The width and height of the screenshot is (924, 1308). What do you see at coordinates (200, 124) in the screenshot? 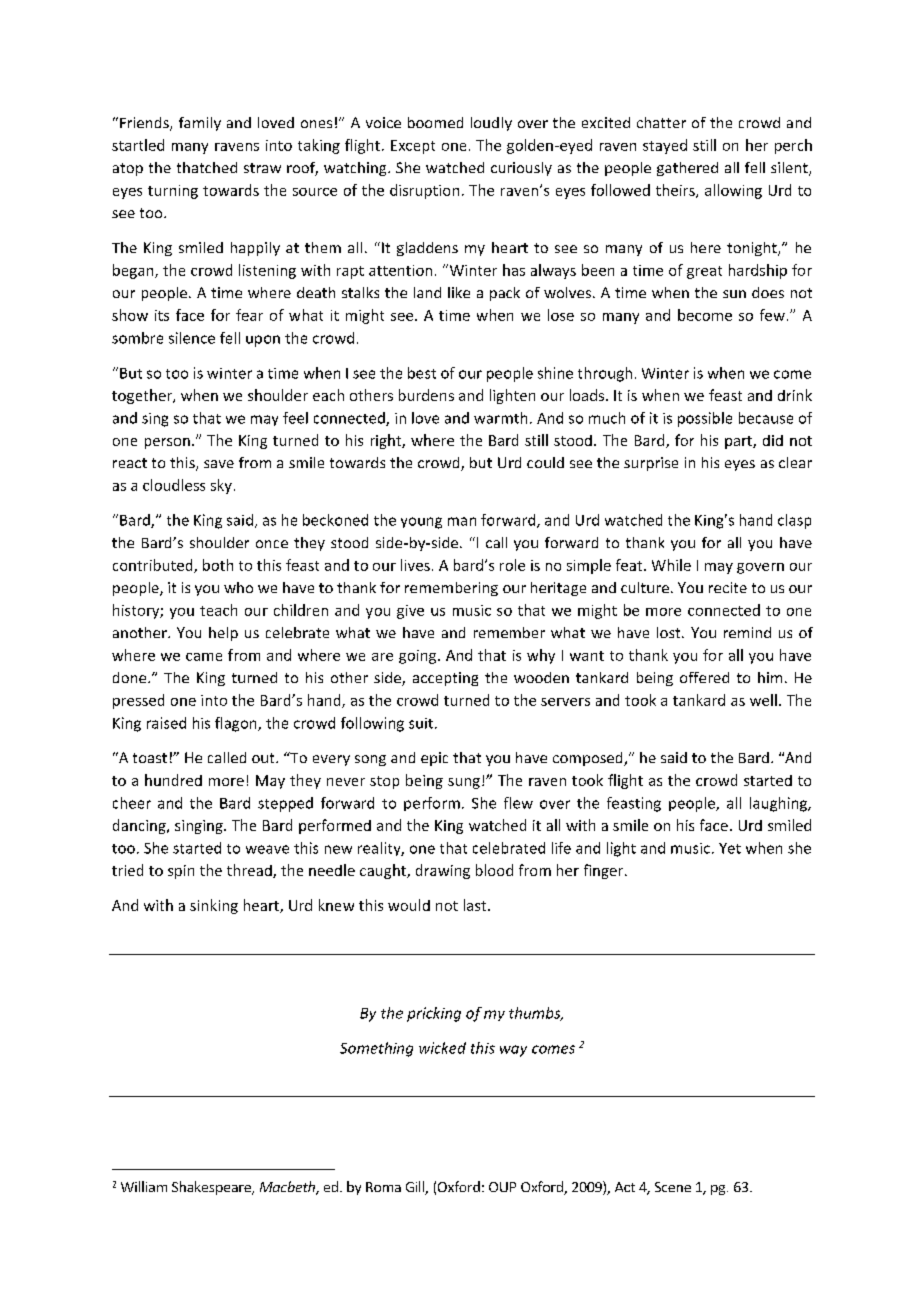
I see `family` at bounding box center [200, 124].
